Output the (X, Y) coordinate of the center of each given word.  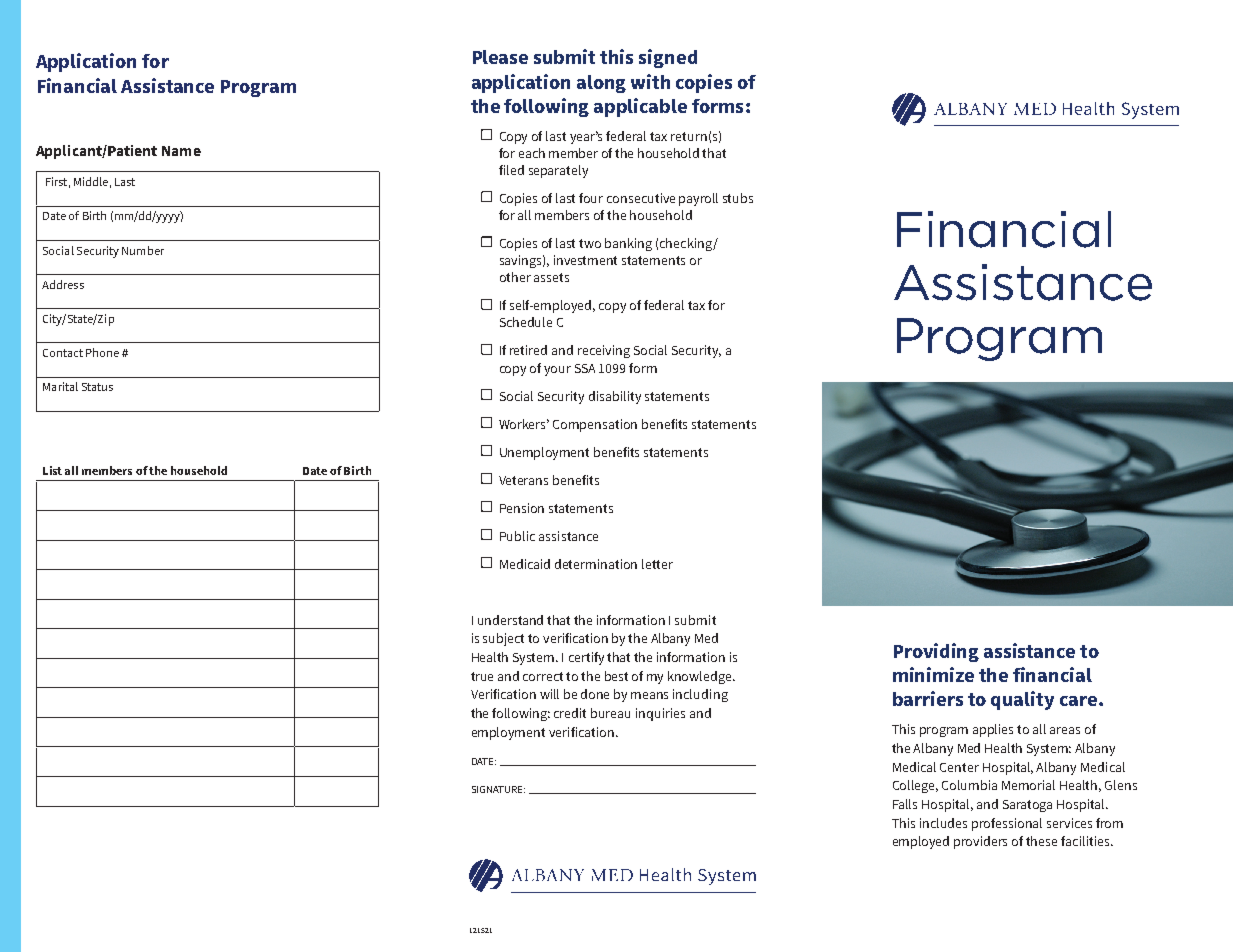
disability (615, 397)
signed (668, 58)
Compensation (595, 425)
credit (570, 713)
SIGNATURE (498, 789)
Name (181, 151)
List (52, 470)
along (601, 84)
